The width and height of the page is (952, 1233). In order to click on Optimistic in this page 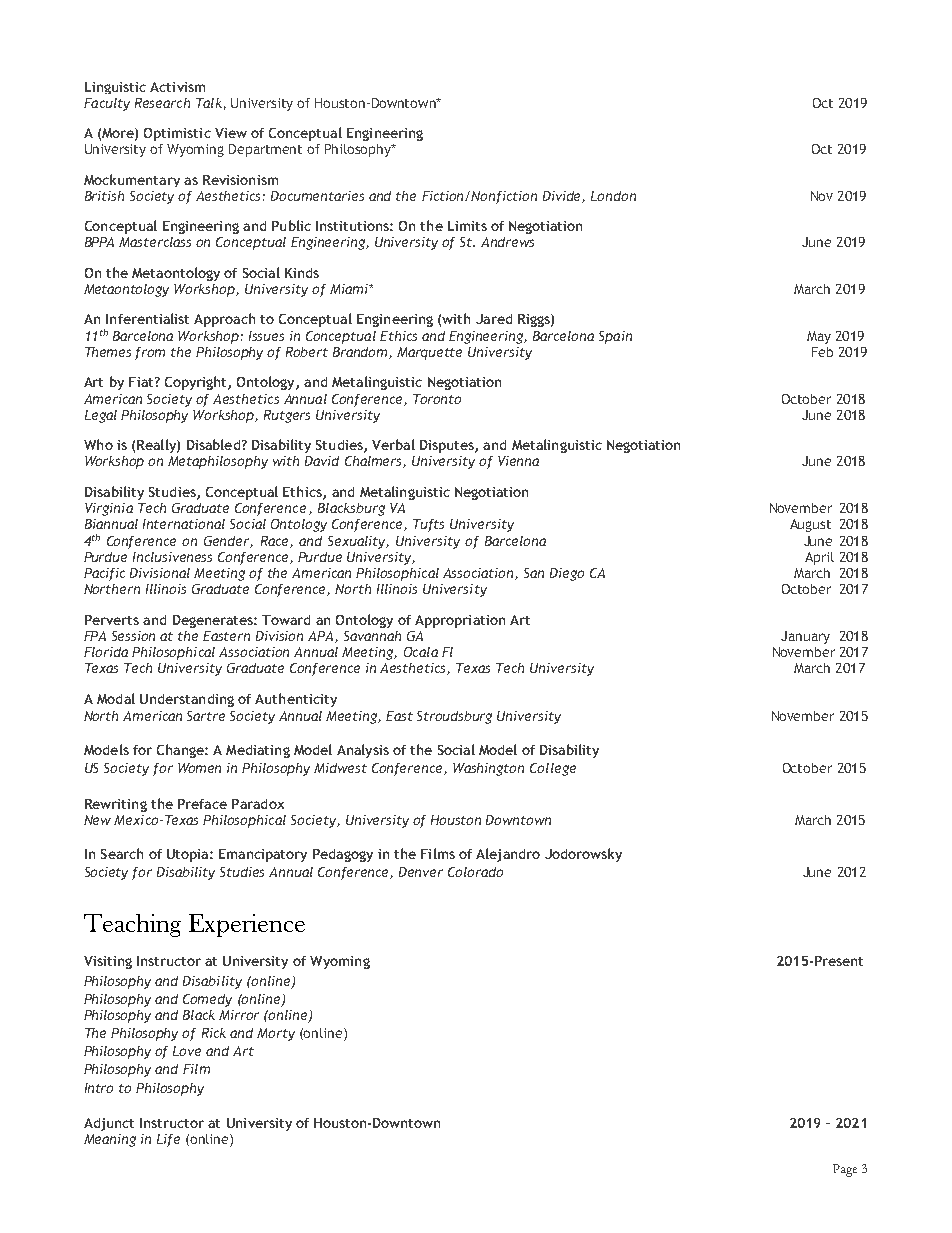, I will do `click(177, 134)`.
